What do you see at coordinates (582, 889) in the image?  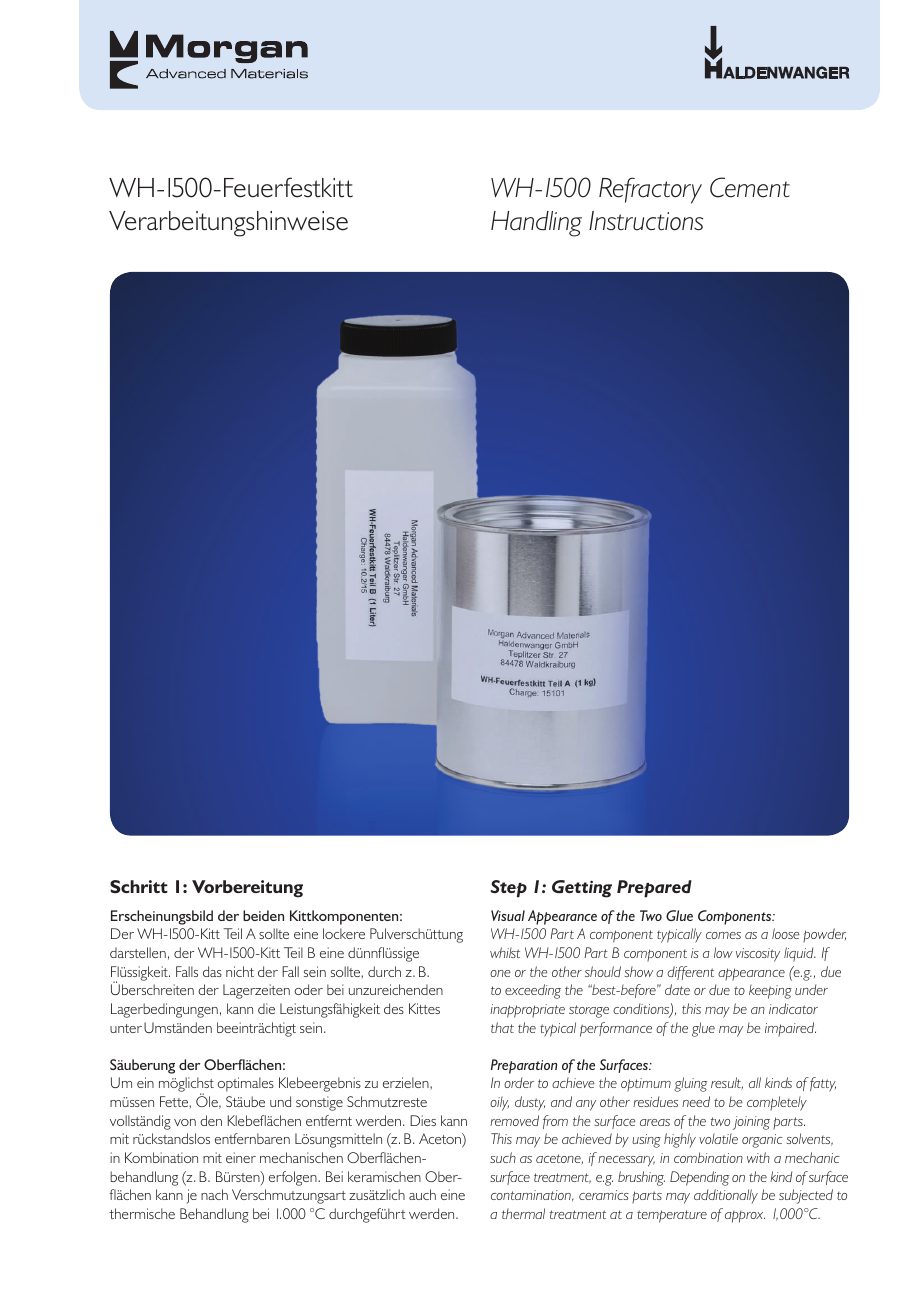 I see `Getting` at bounding box center [582, 889].
